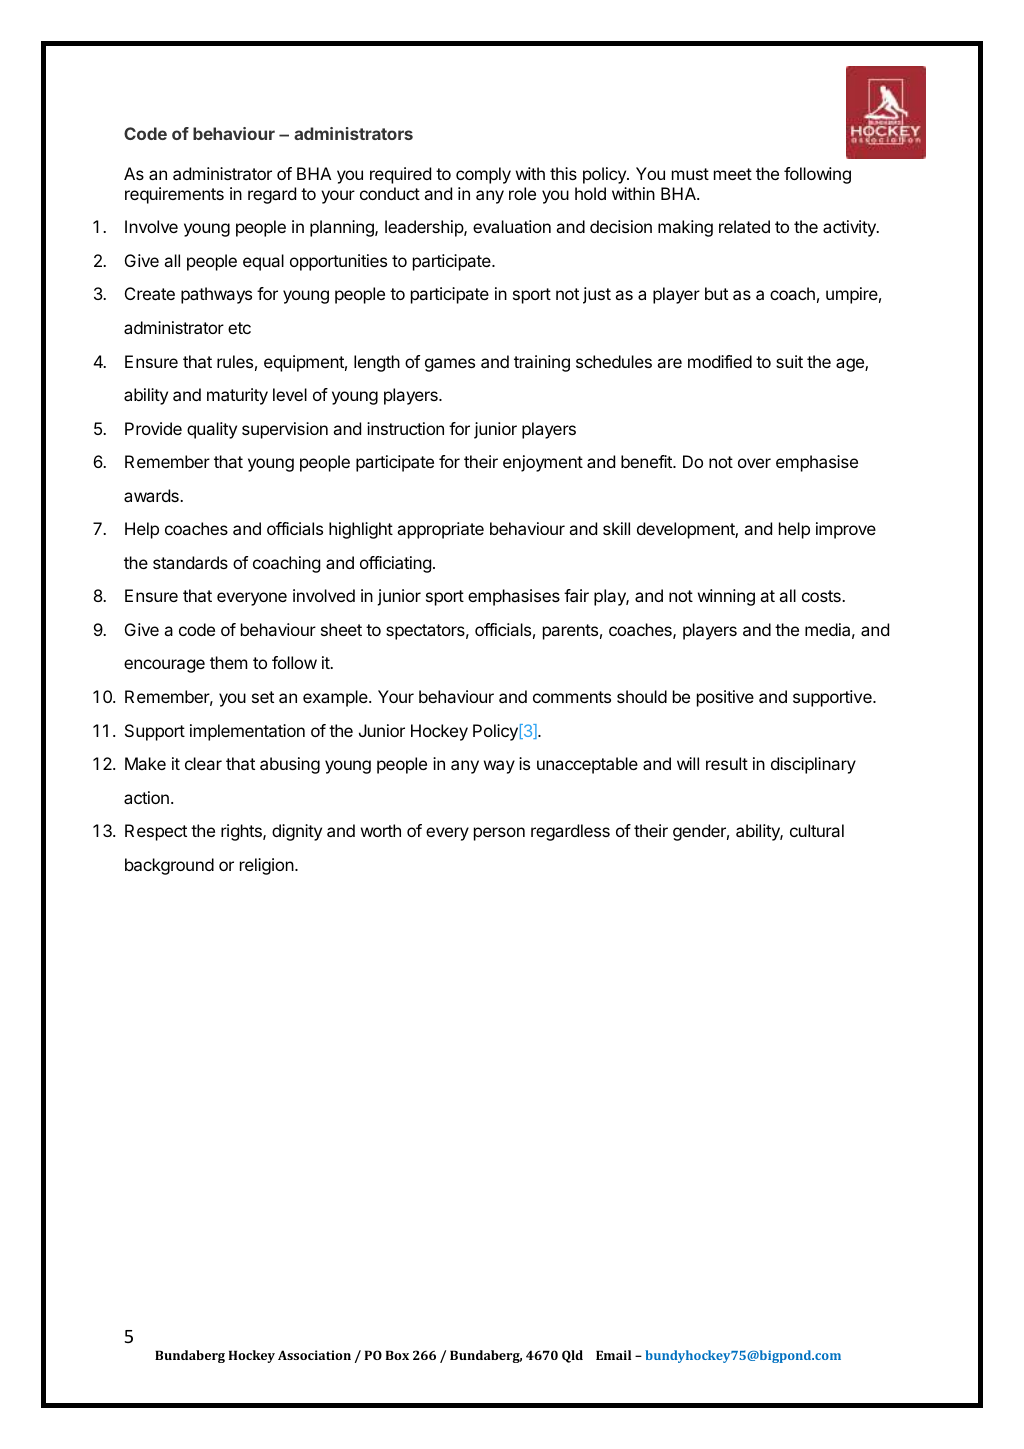  Describe the element at coordinates (512, 226) in the page. I see `evaluation` at that location.
